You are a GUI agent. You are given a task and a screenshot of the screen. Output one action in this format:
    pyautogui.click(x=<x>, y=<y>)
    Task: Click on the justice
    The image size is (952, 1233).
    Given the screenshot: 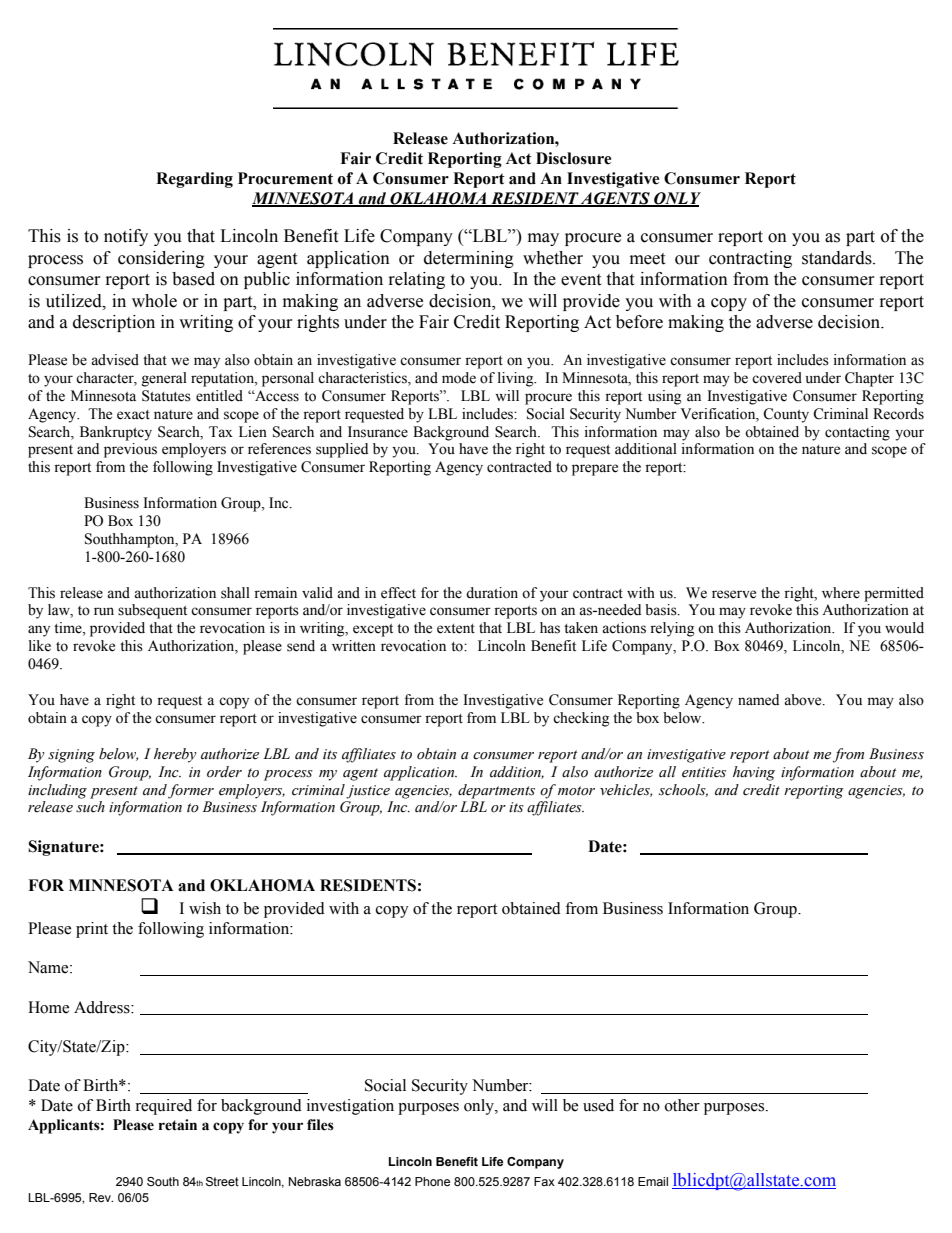 What is the action you would take?
    pyautogui.click(x=368, y=792)
